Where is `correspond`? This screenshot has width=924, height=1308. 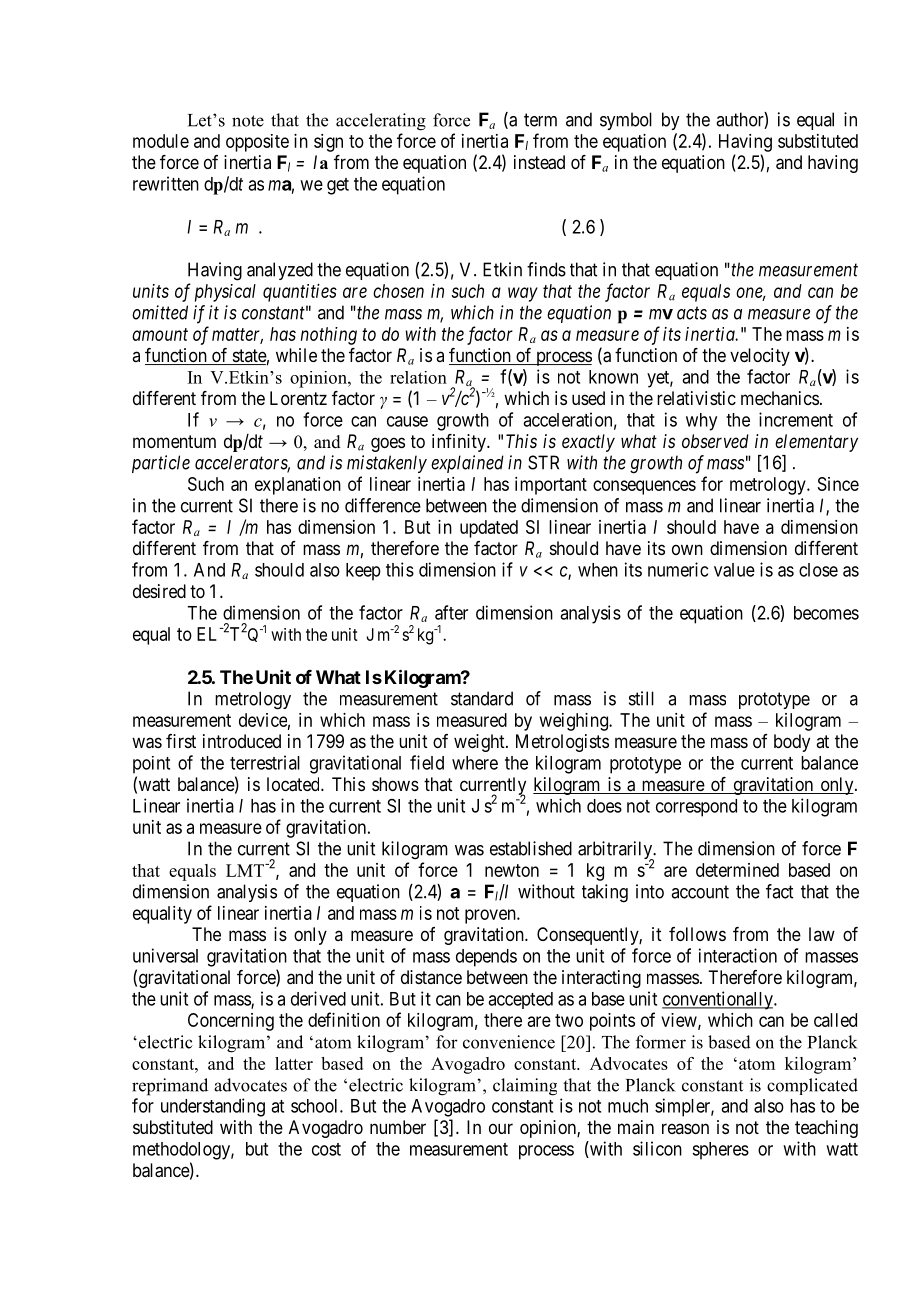
correspond is located at coordinates (696, 808).
